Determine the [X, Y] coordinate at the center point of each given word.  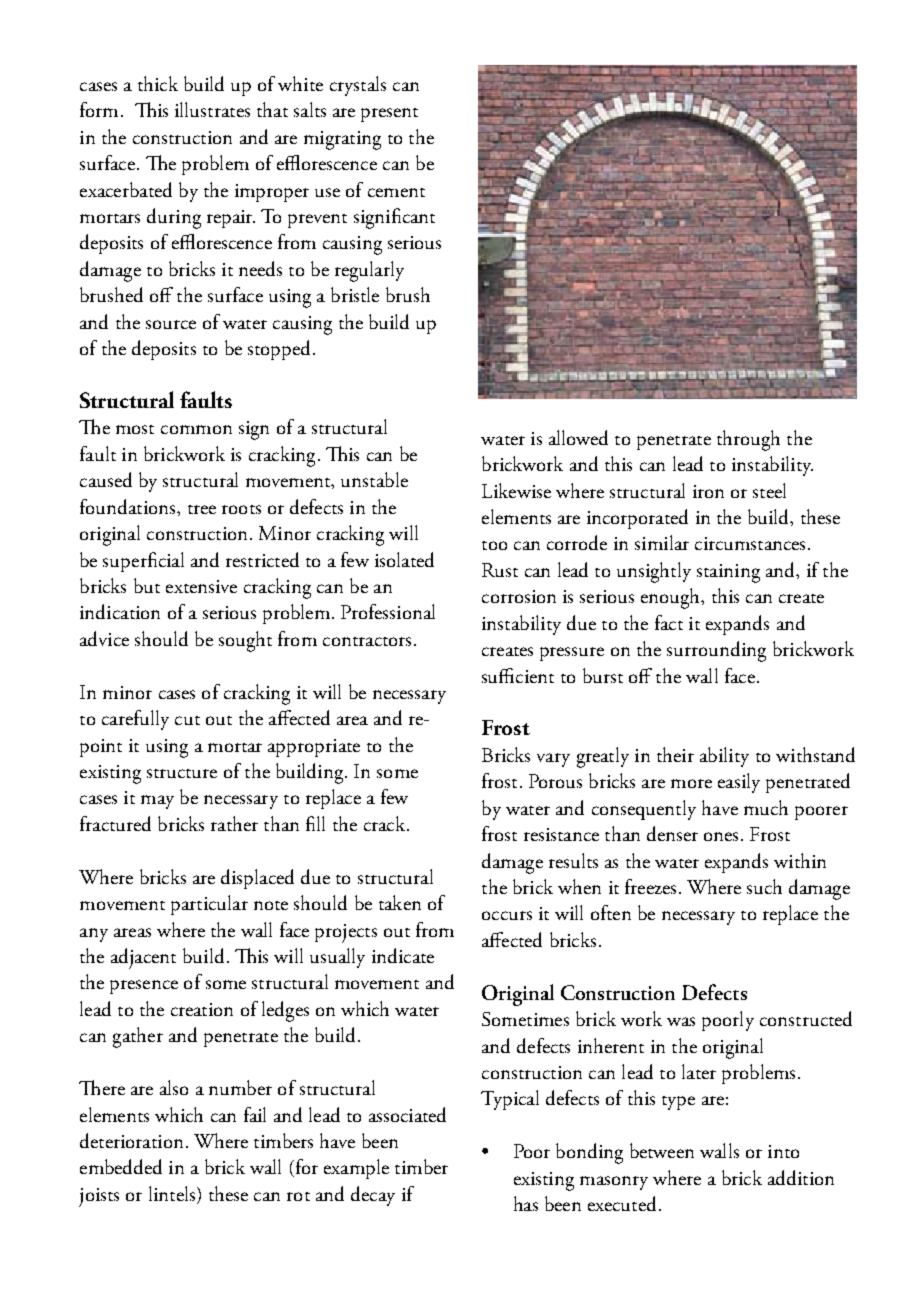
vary [553, 760]
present [389, 115]
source [171, 324]
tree [202, 509]
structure [182, 773]
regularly [369, 271]
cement [396, 192]
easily [739, 783]
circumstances [750, 543]
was [681, 1021]
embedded [121, 1166]
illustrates [212, 109]
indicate [403, 955]
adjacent [143, 958]
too [494, 545]
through [748, 440]
